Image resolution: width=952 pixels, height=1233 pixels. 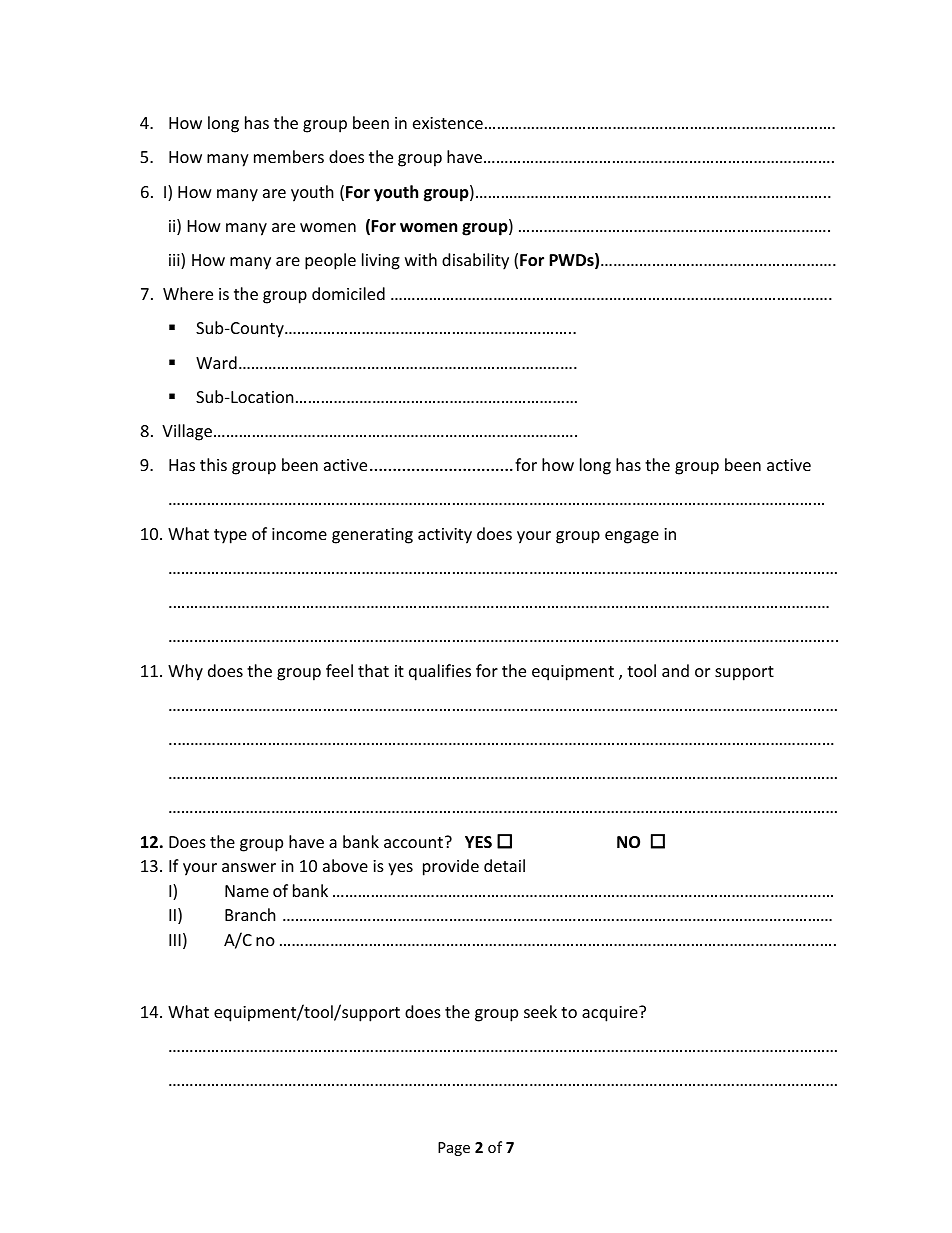 I want to click on this, so click(x=213, y=464).
